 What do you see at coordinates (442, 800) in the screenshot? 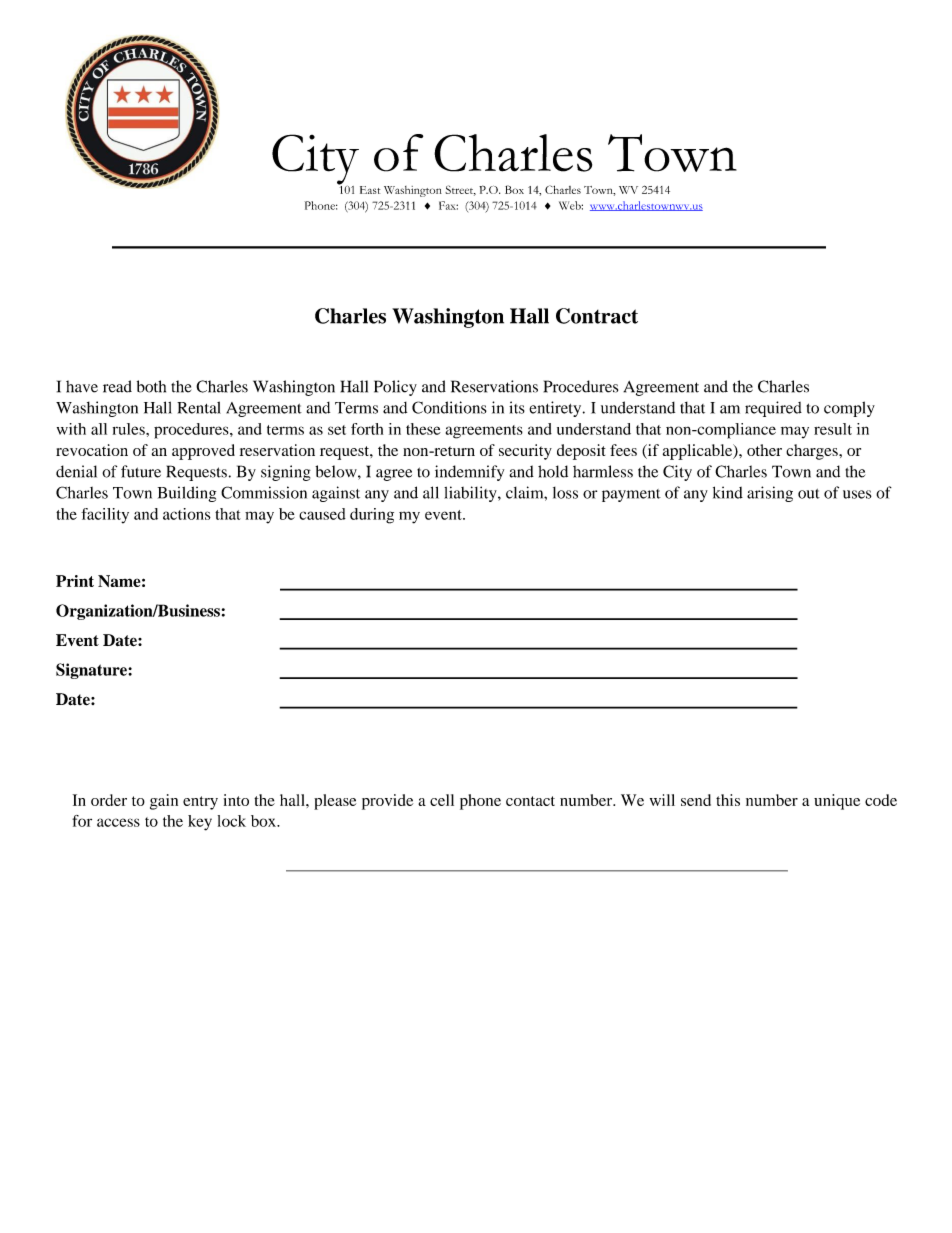
I see `cell` at bounding box center [442, 800].
